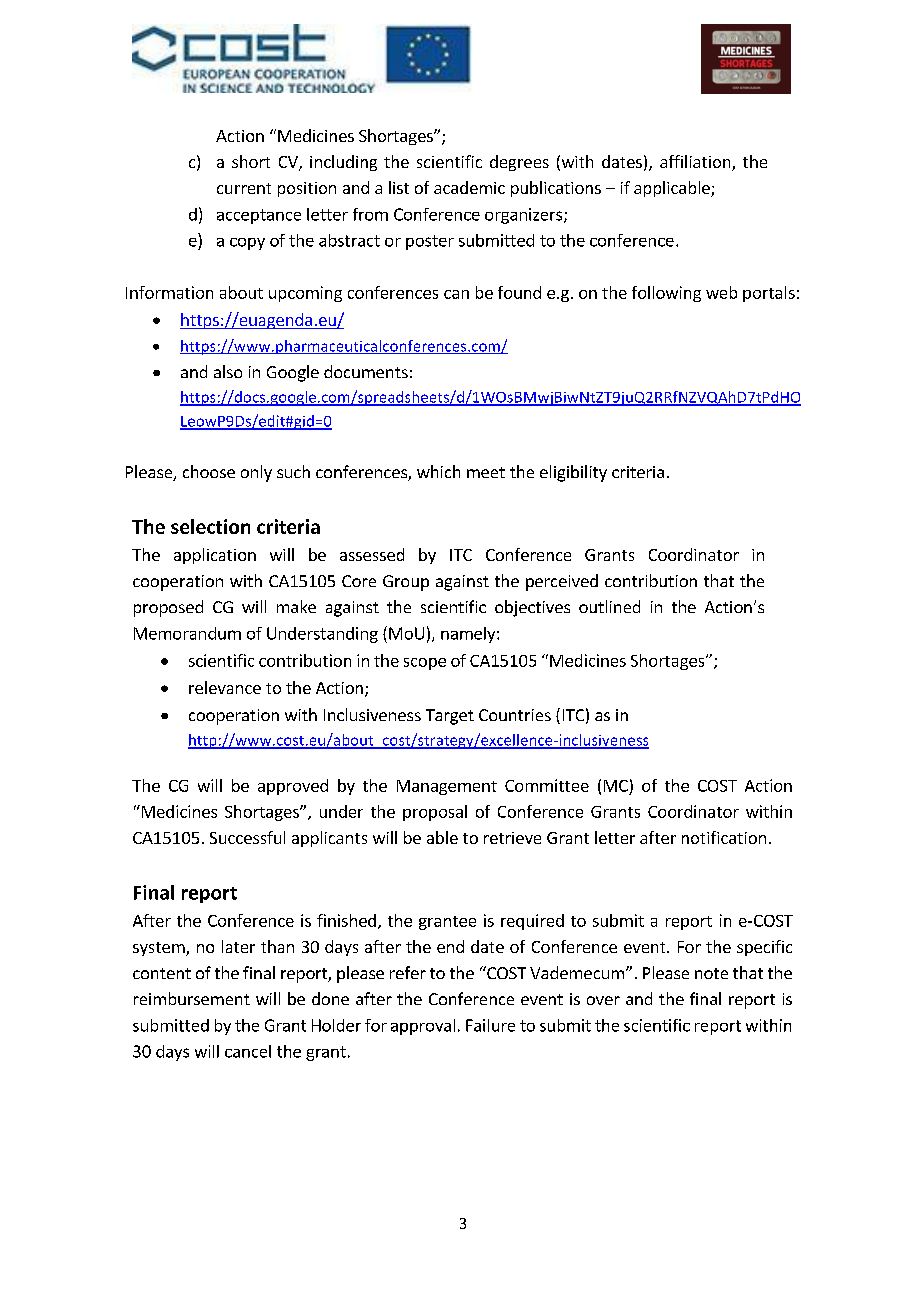 The image size is (924, 1307). Describe the element at coordinates (244, 188) in the page. I see `current` at that location.
